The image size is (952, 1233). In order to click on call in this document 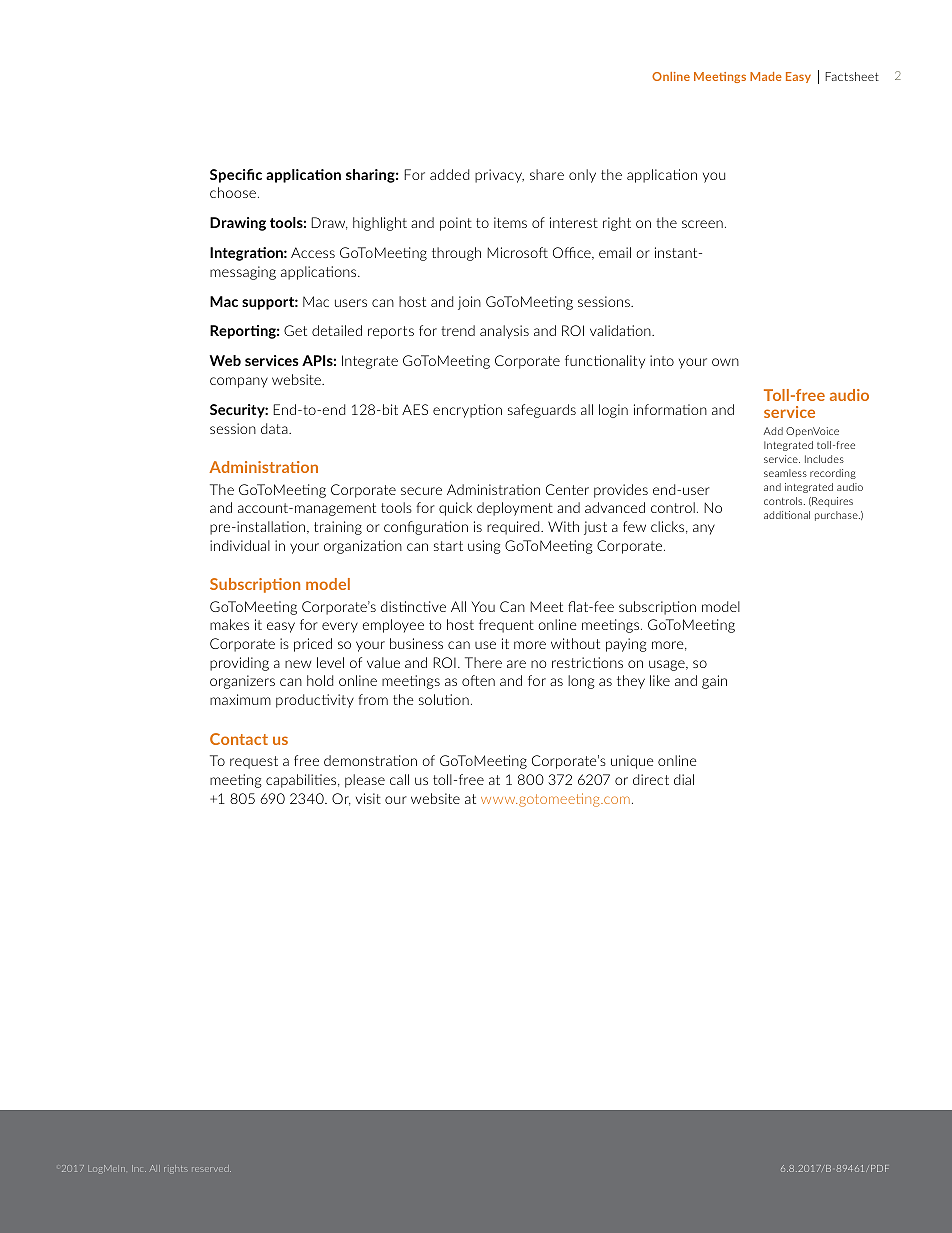, I will do `click(399, 779)`.
